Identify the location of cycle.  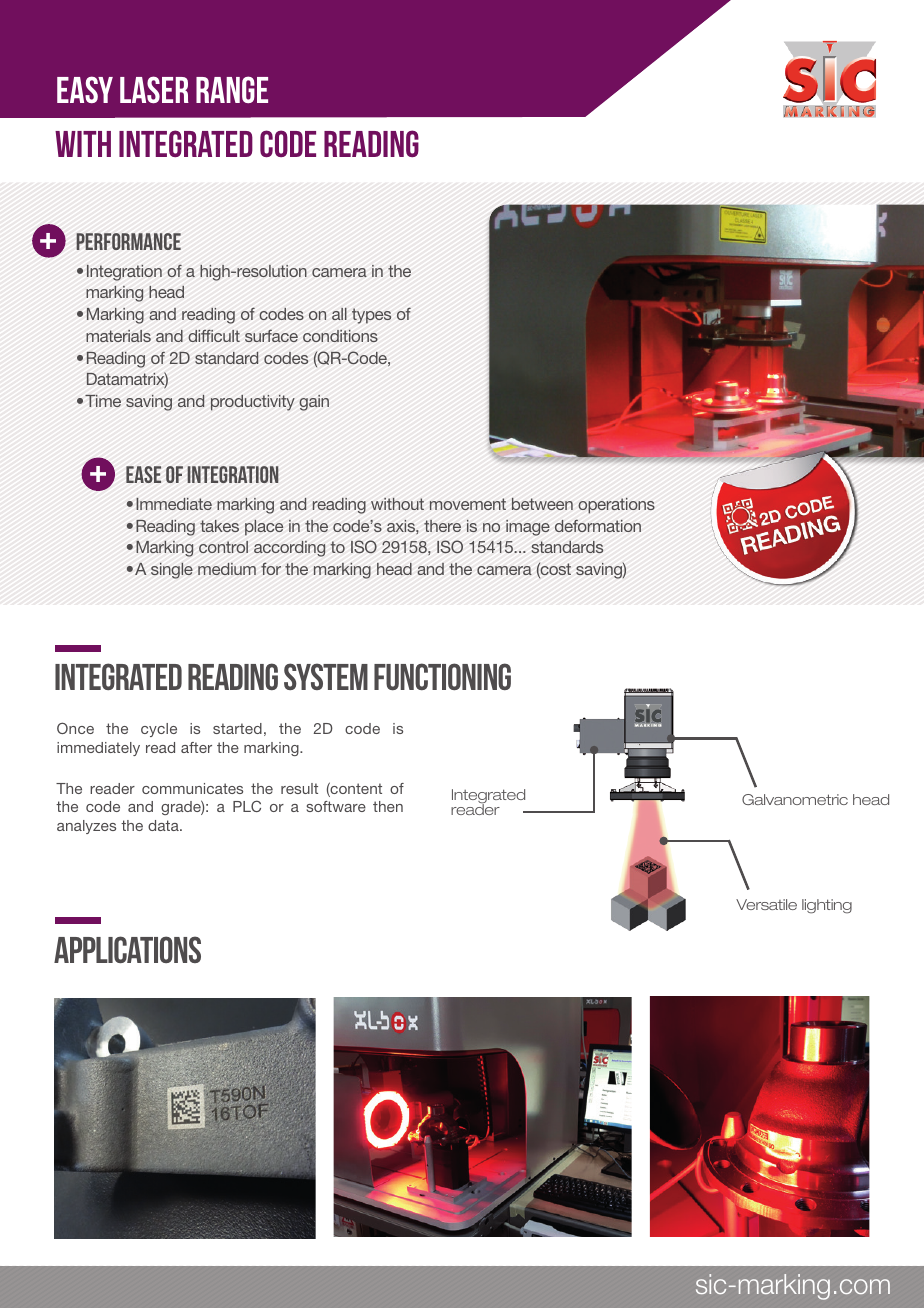
(159, 730).
